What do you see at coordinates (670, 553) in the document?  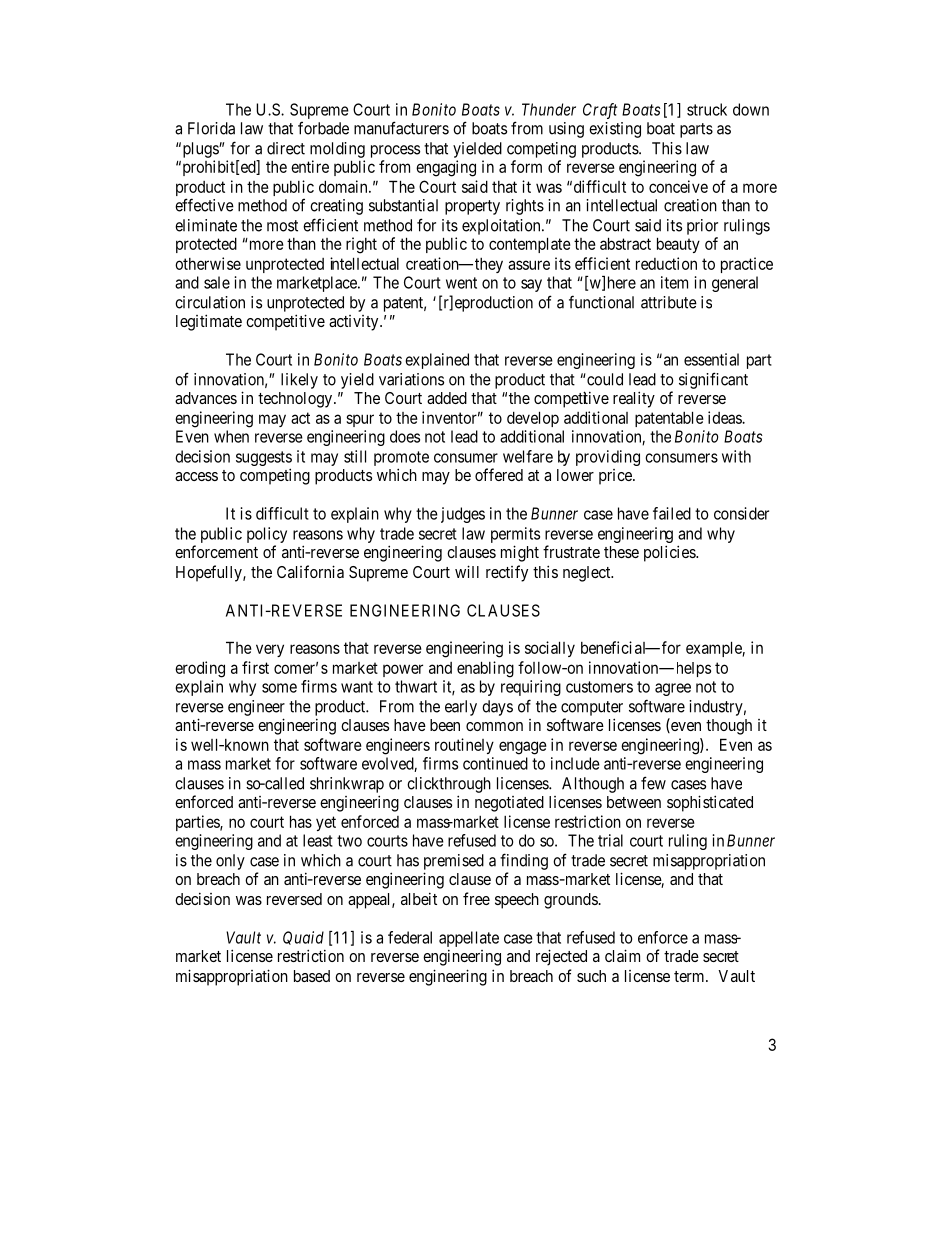 I see `policies` at bounding box center [670, 553].
